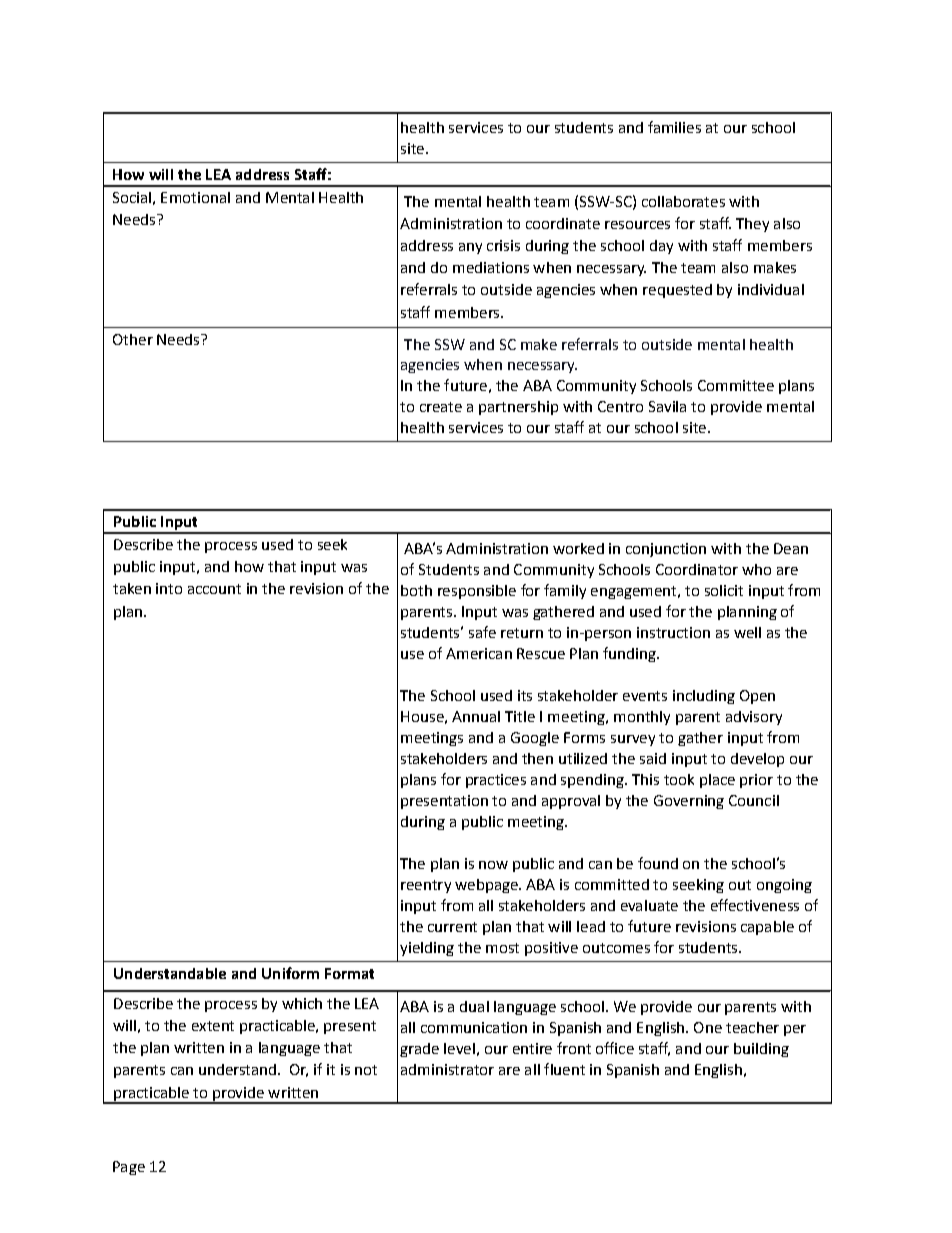  What do you see at coordinates (441, 407) in the document?
I see `create` at bounding box center [441, 407].
